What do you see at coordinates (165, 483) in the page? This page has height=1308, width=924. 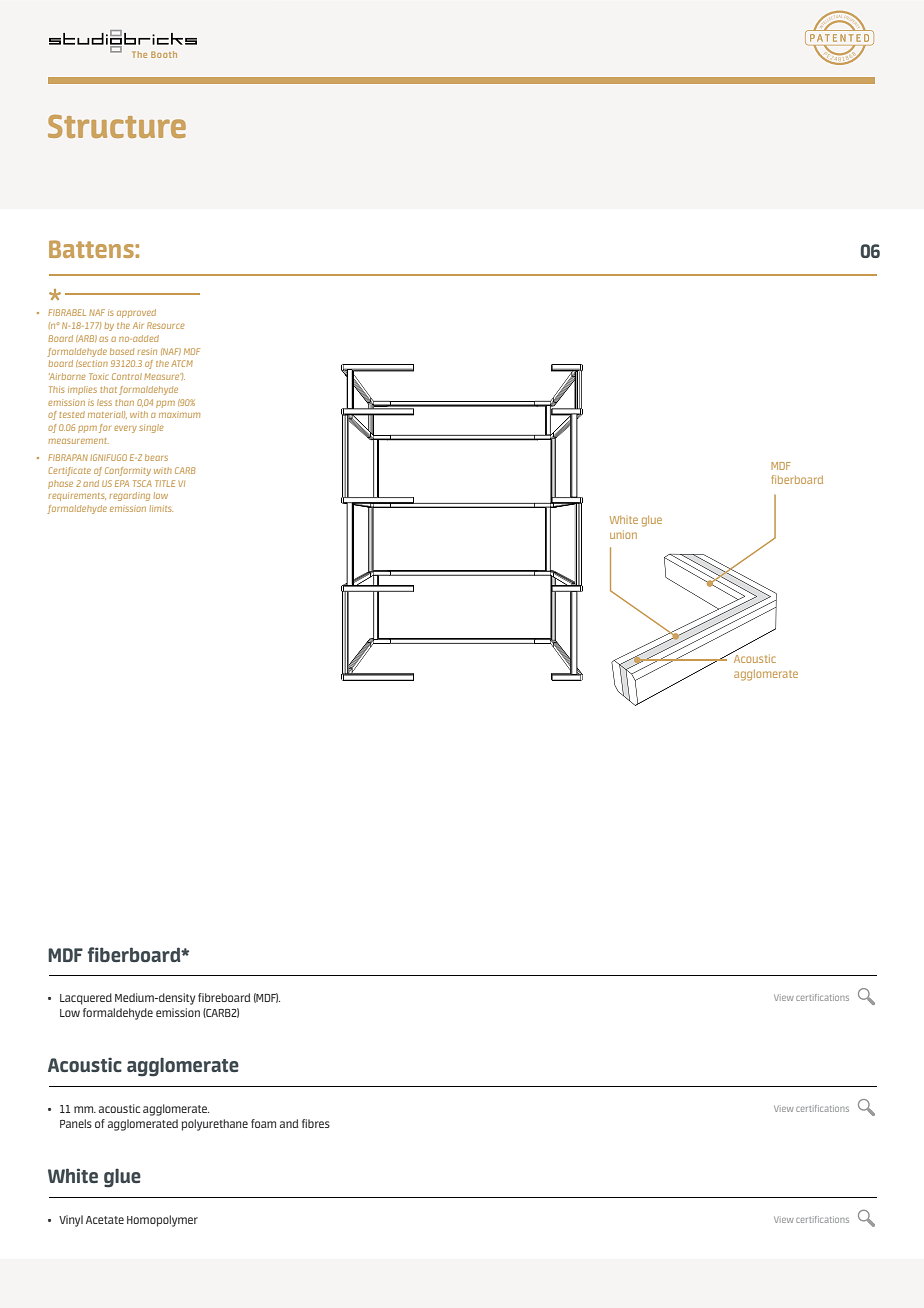 I see `TITLE` at bounding box center [165, 483].
